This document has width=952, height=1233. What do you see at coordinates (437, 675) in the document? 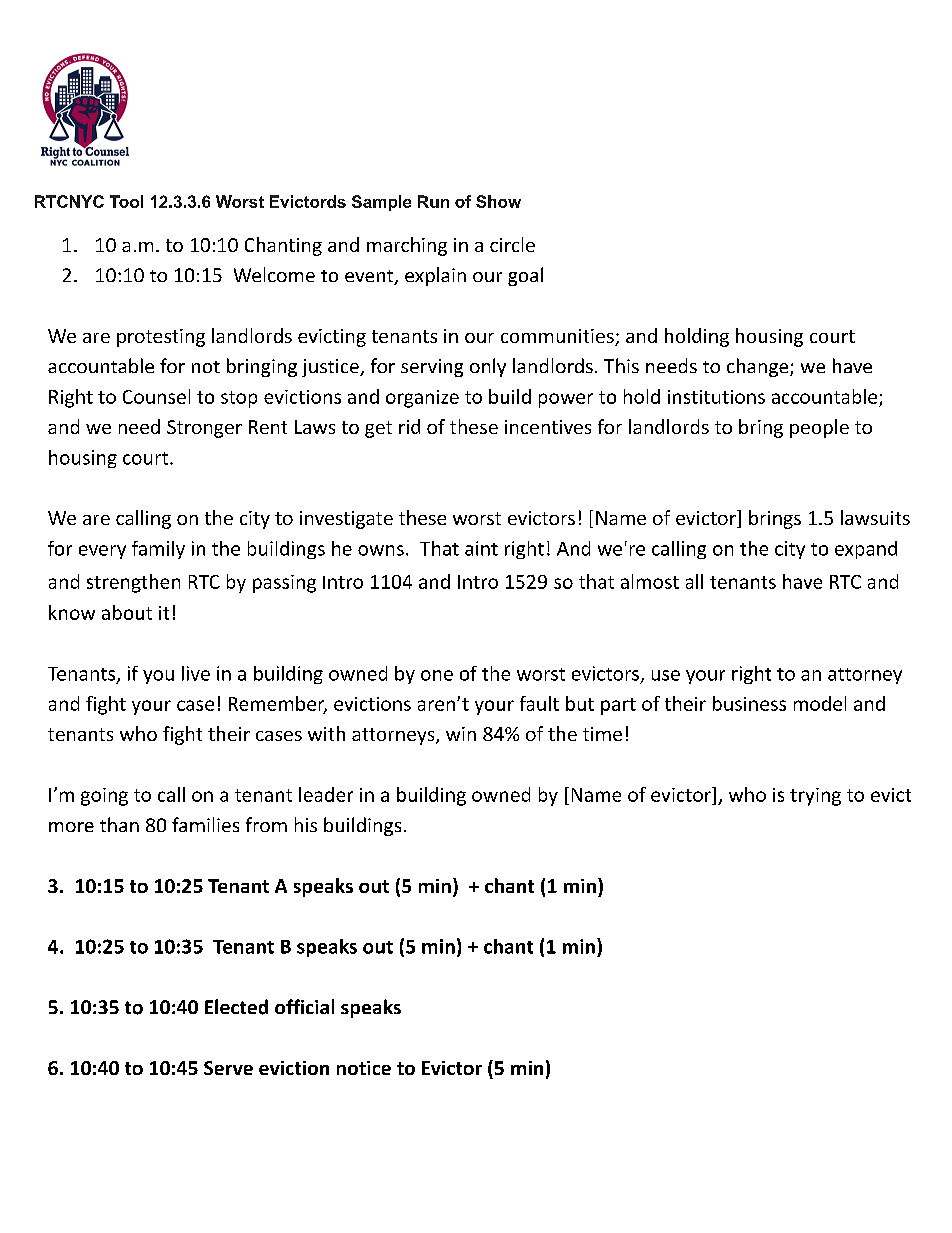
I see `one` at bounding box center [437, 675].
